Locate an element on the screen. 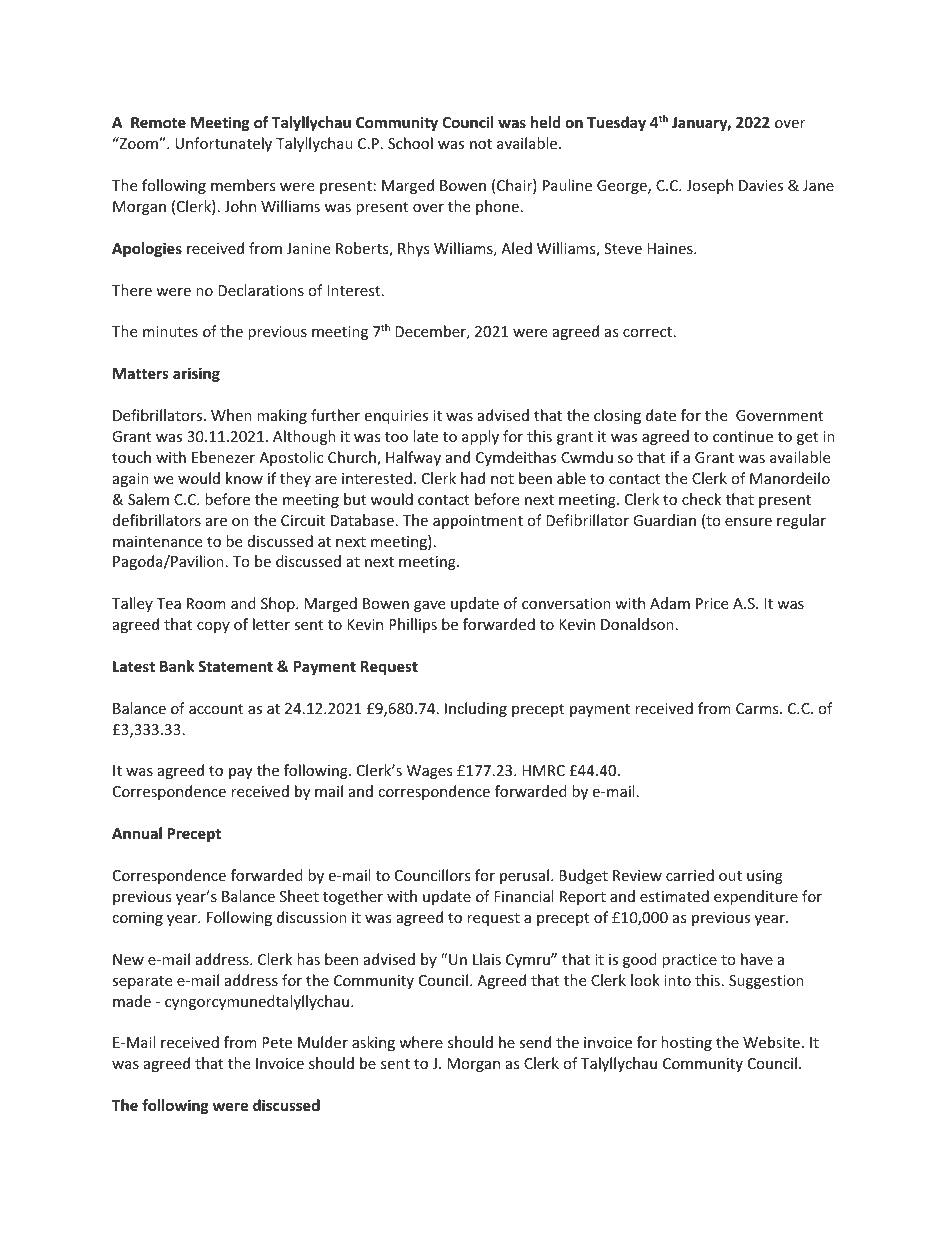 The image size is (952, 1233). Price is located at coordinates (712, 603).
